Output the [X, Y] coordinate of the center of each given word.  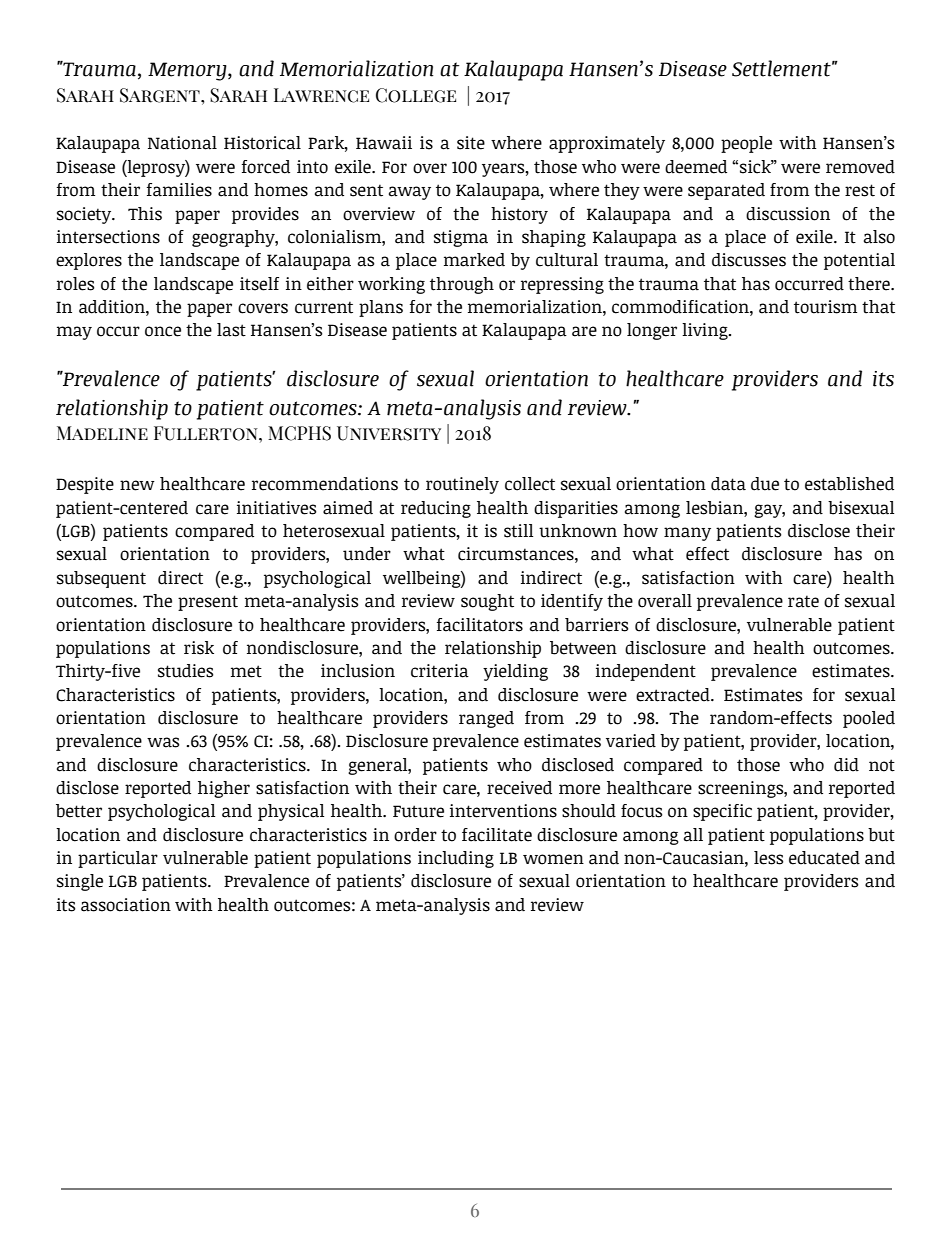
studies [185, 671]
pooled [869, 719]
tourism [825, 307]
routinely [462, 485]
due [765, 484]
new [137, 485]
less [768, 858]
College [416, 95]
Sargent [161, 95]
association [126, 905]
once [163, 331]
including [456, 859]
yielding [515, 672]
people [746, 144]
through [462, 285]
